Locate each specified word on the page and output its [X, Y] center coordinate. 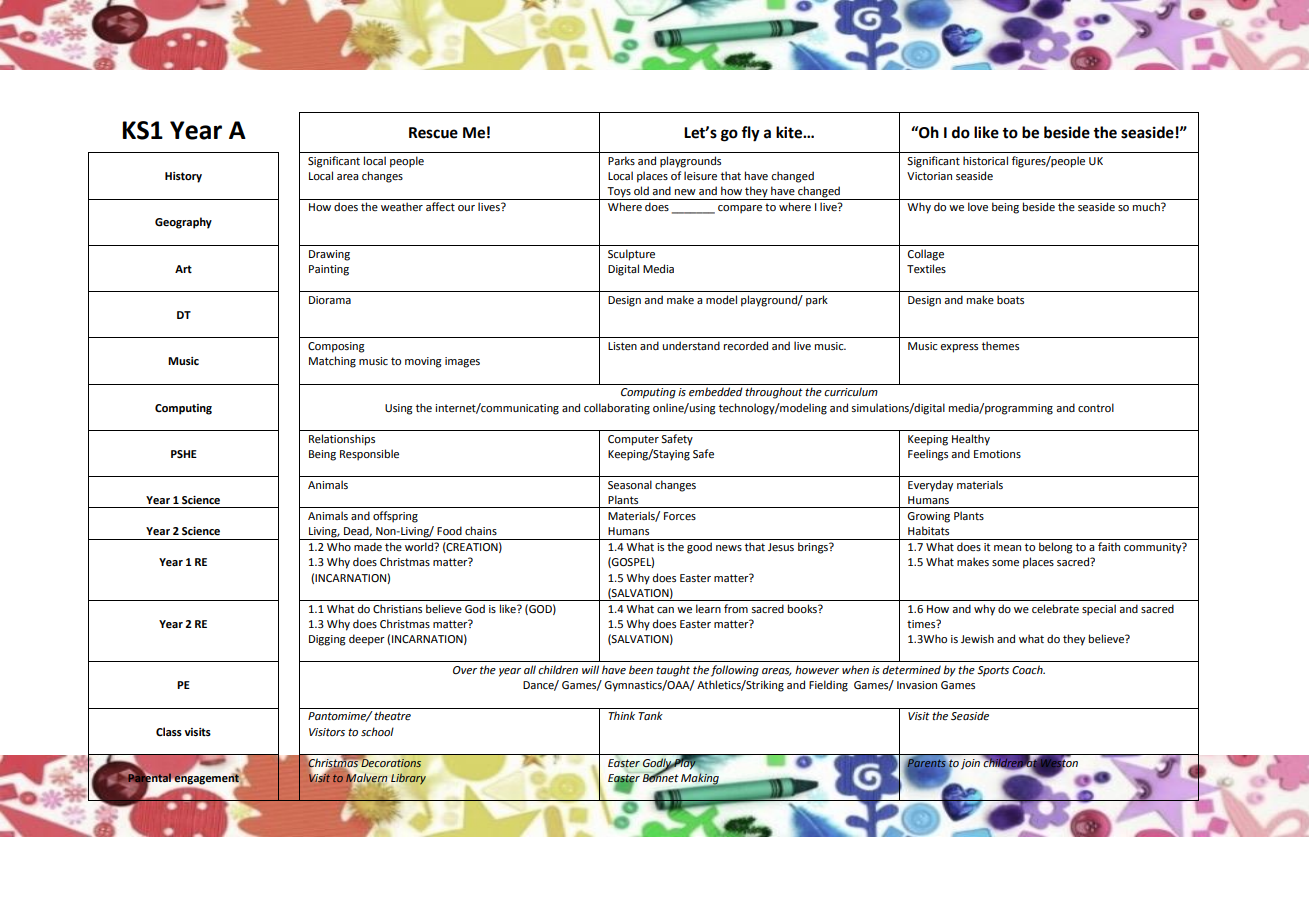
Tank [650, 715]
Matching [332, 362]
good [699, 548]
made [368, 546]
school [377, 731]
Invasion [917, 685]
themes [1000, 345]
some [1005, 563]
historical [985, 160]
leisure [700, 175]
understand [691, 345]
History [183, 177]
